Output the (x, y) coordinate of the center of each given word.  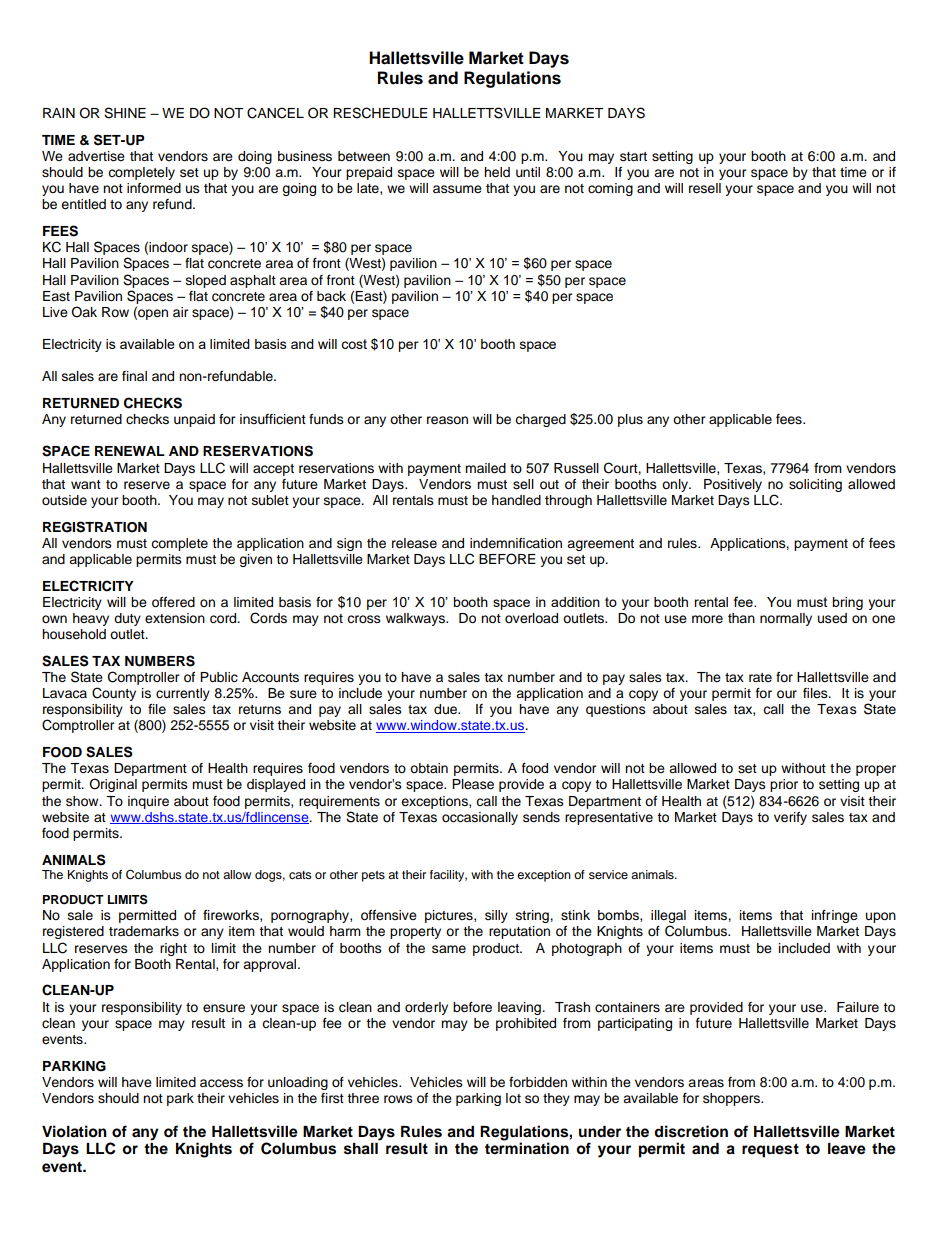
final (134, 376)
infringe (835, 916)
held (497, 172)
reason (447, 420)
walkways (417, 619)
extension (175, 618)
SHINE (125, 113)
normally (786, 619)
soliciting (815, 485)
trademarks (144, 931)
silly (496, 916)
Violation (74, 1131)
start (633, 156)
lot (513, 1098)
